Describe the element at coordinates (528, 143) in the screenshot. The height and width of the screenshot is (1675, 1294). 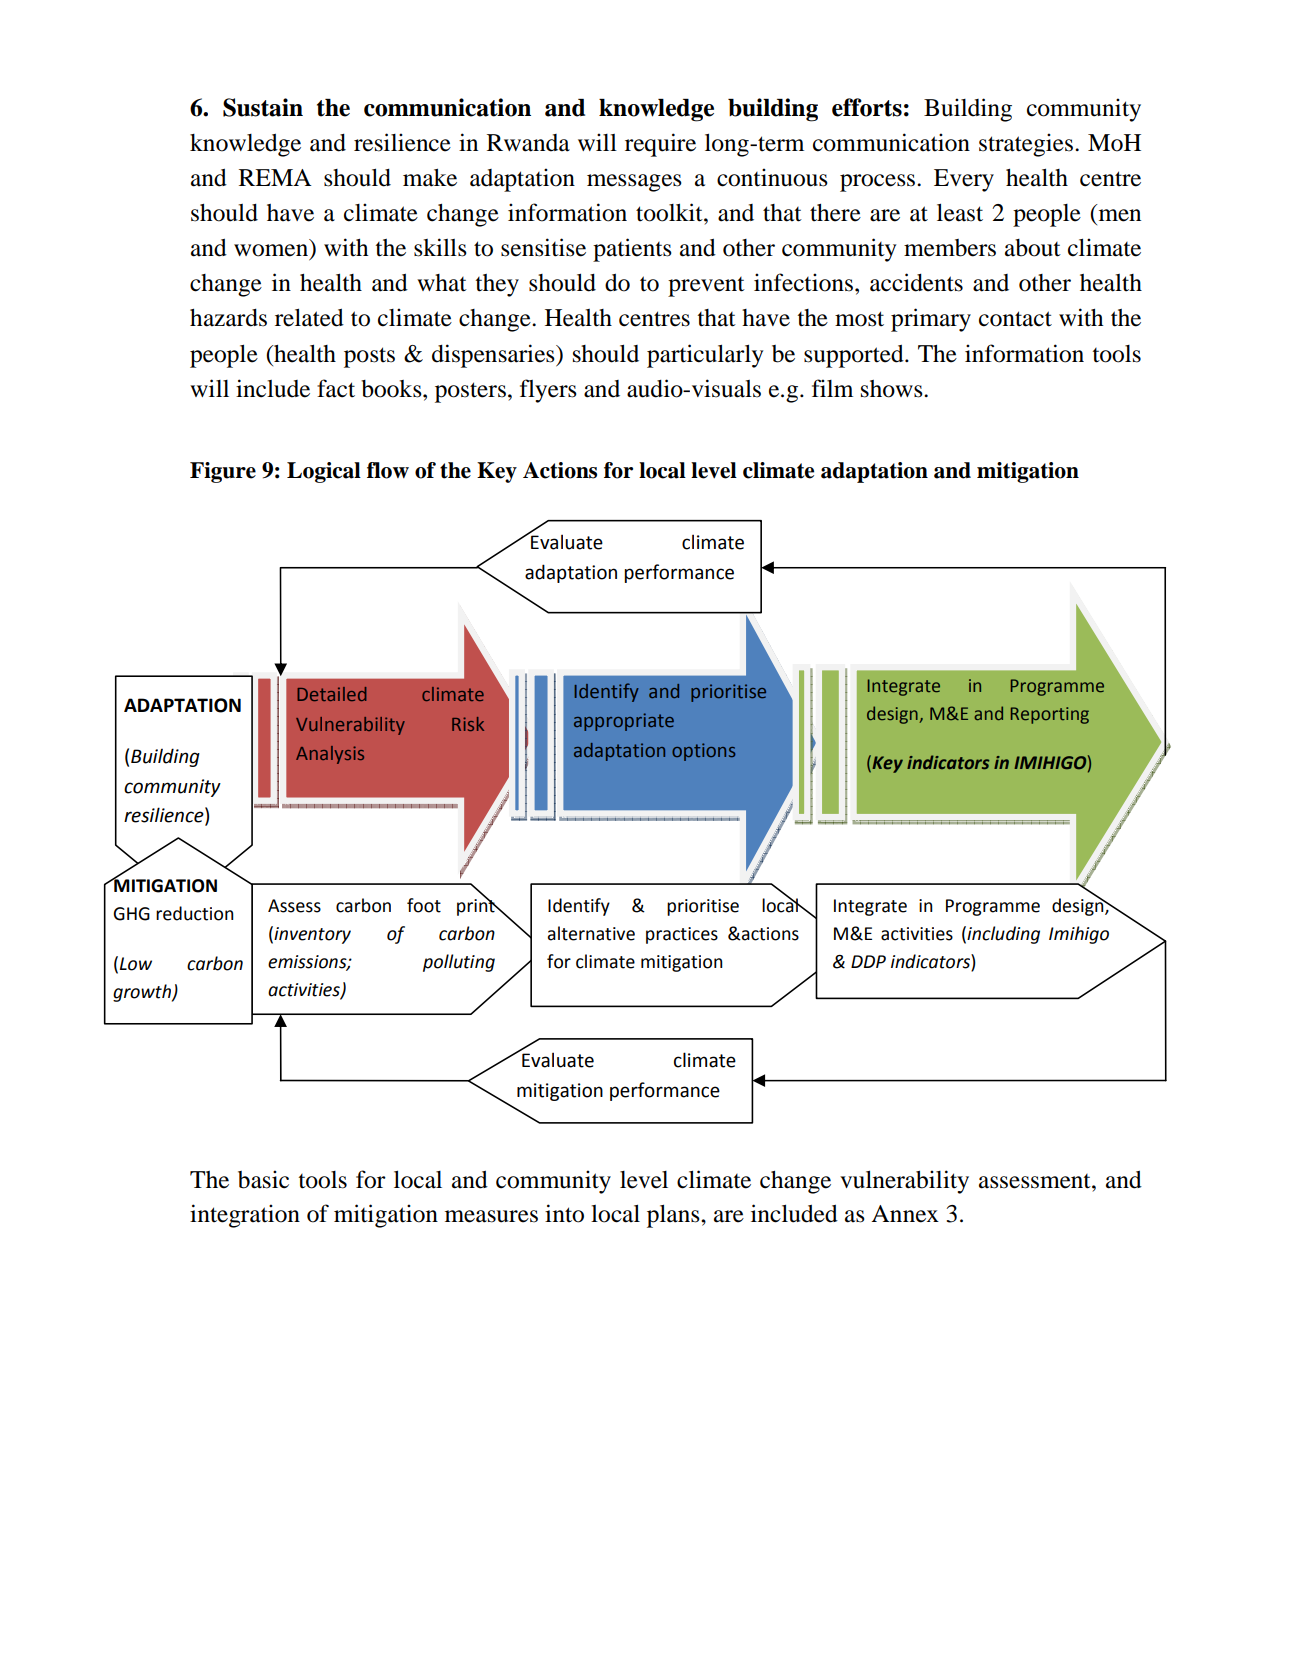
I see `Rwanda` at that location.
